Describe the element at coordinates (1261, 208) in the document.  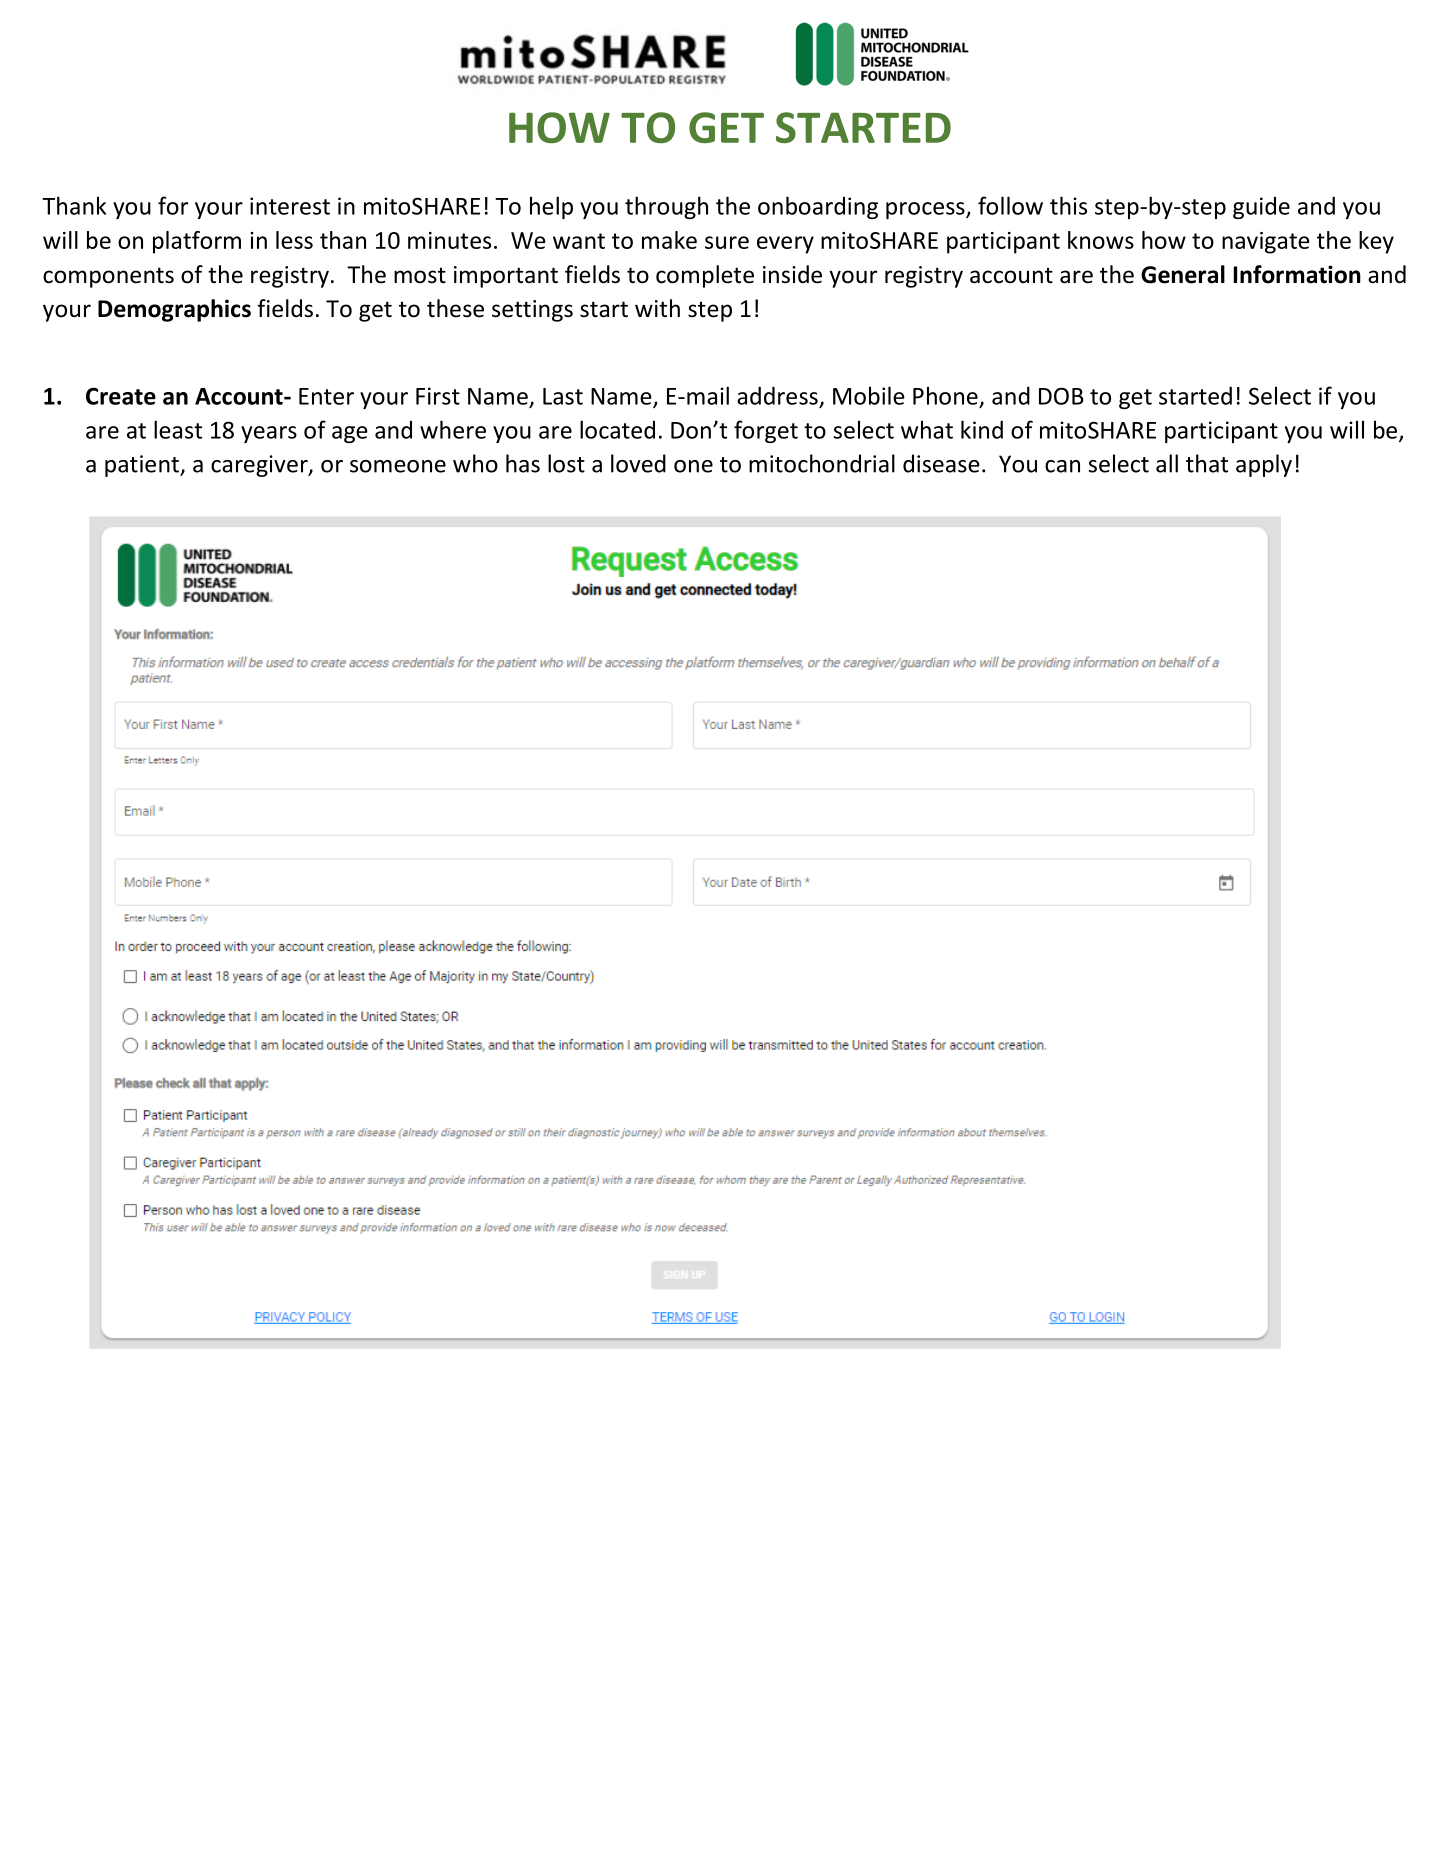
I see `guide` at that location.
